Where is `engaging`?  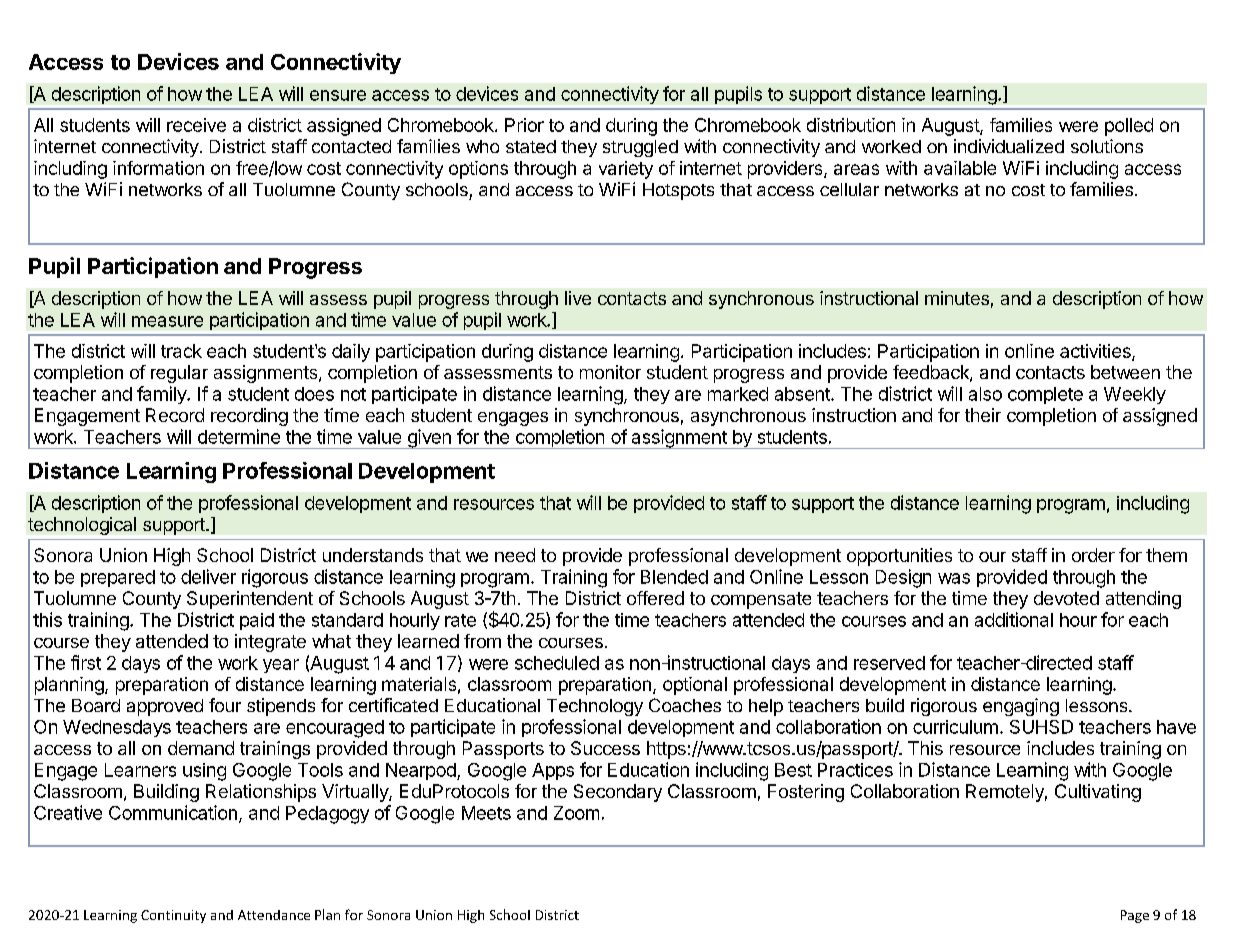
engaging is located at coordinates (1021, 707).
